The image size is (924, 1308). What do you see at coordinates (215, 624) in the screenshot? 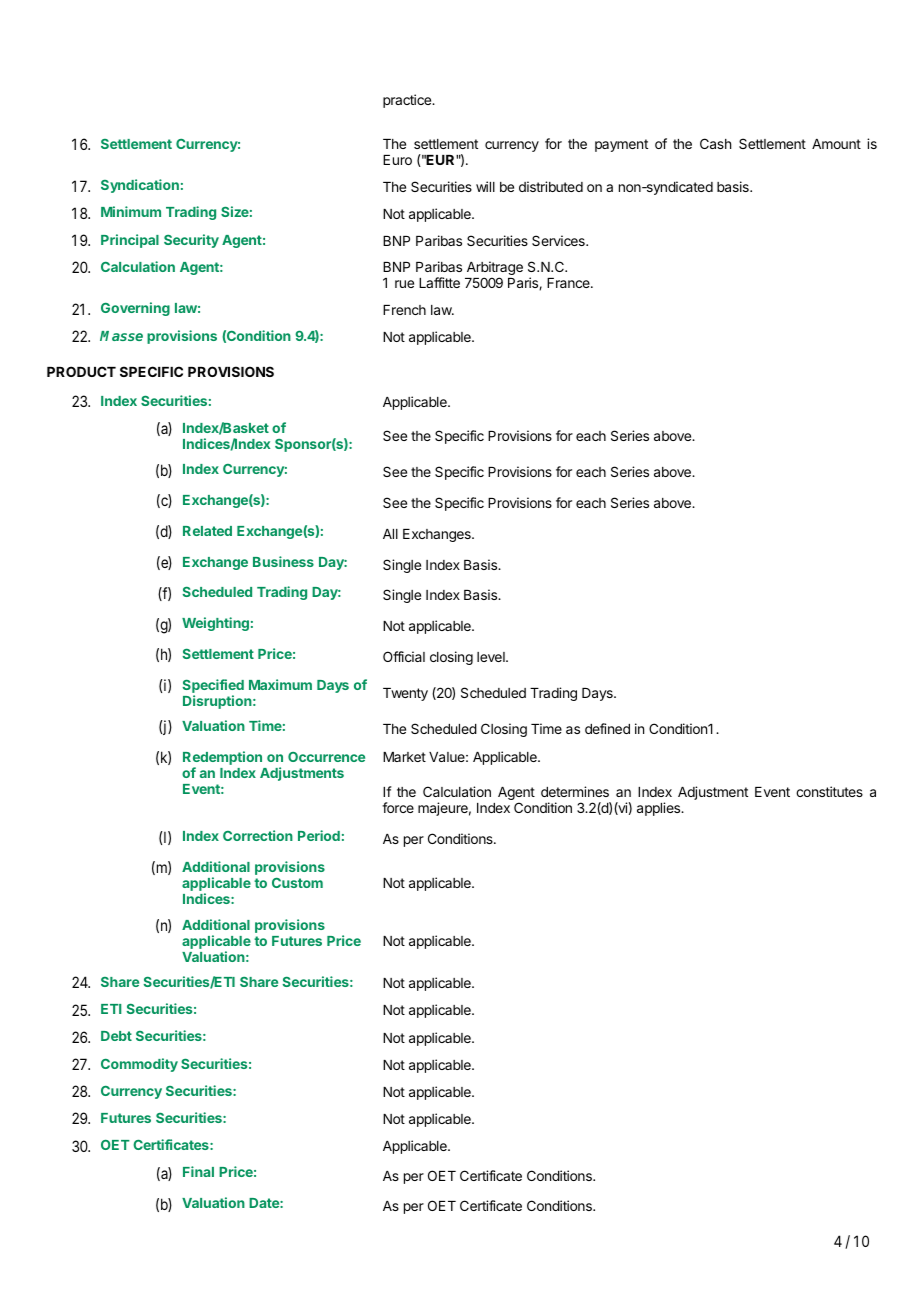
I see `Weighting` at bounding box center [215, 624].
